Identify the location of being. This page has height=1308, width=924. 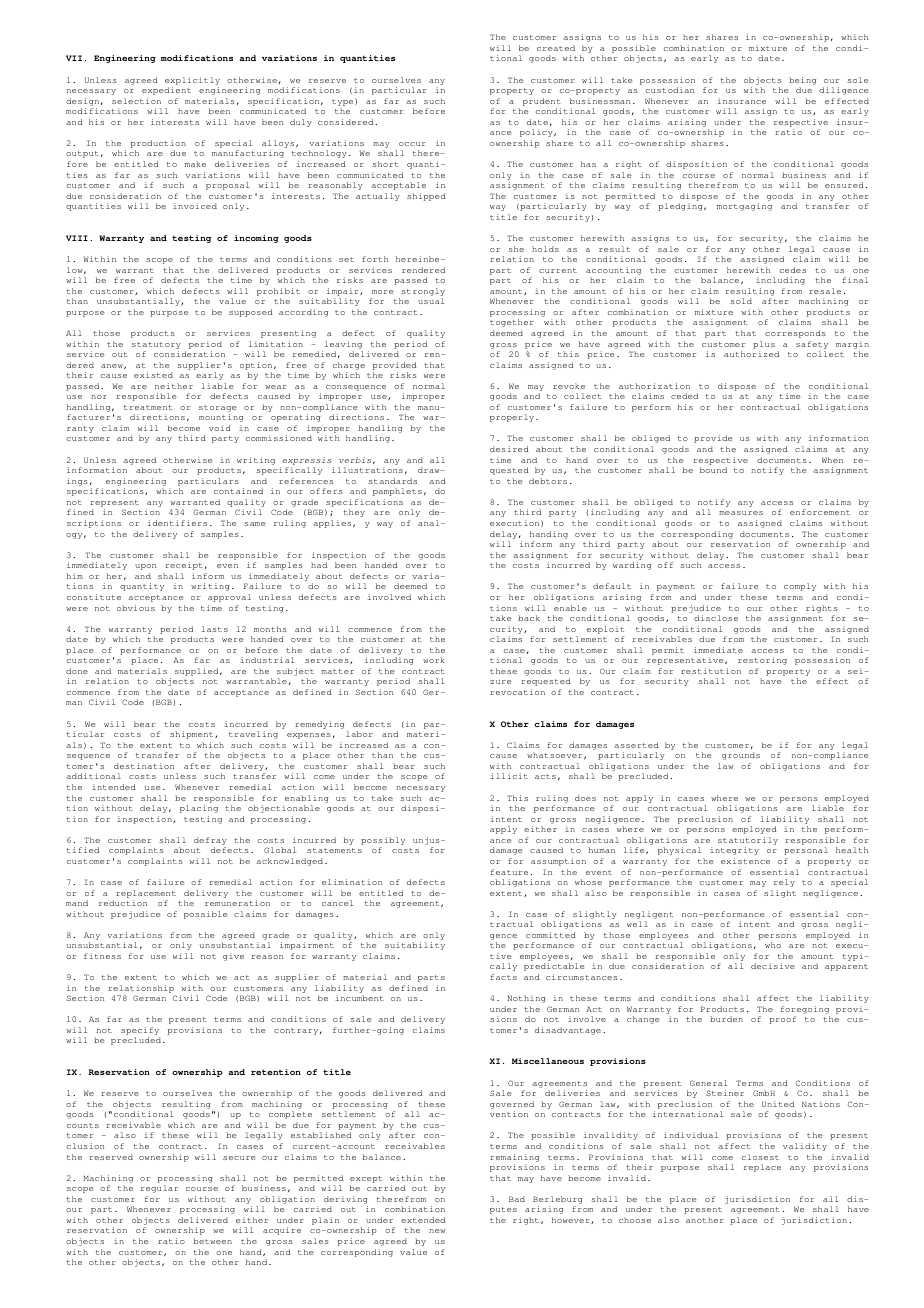
(802, 81).
